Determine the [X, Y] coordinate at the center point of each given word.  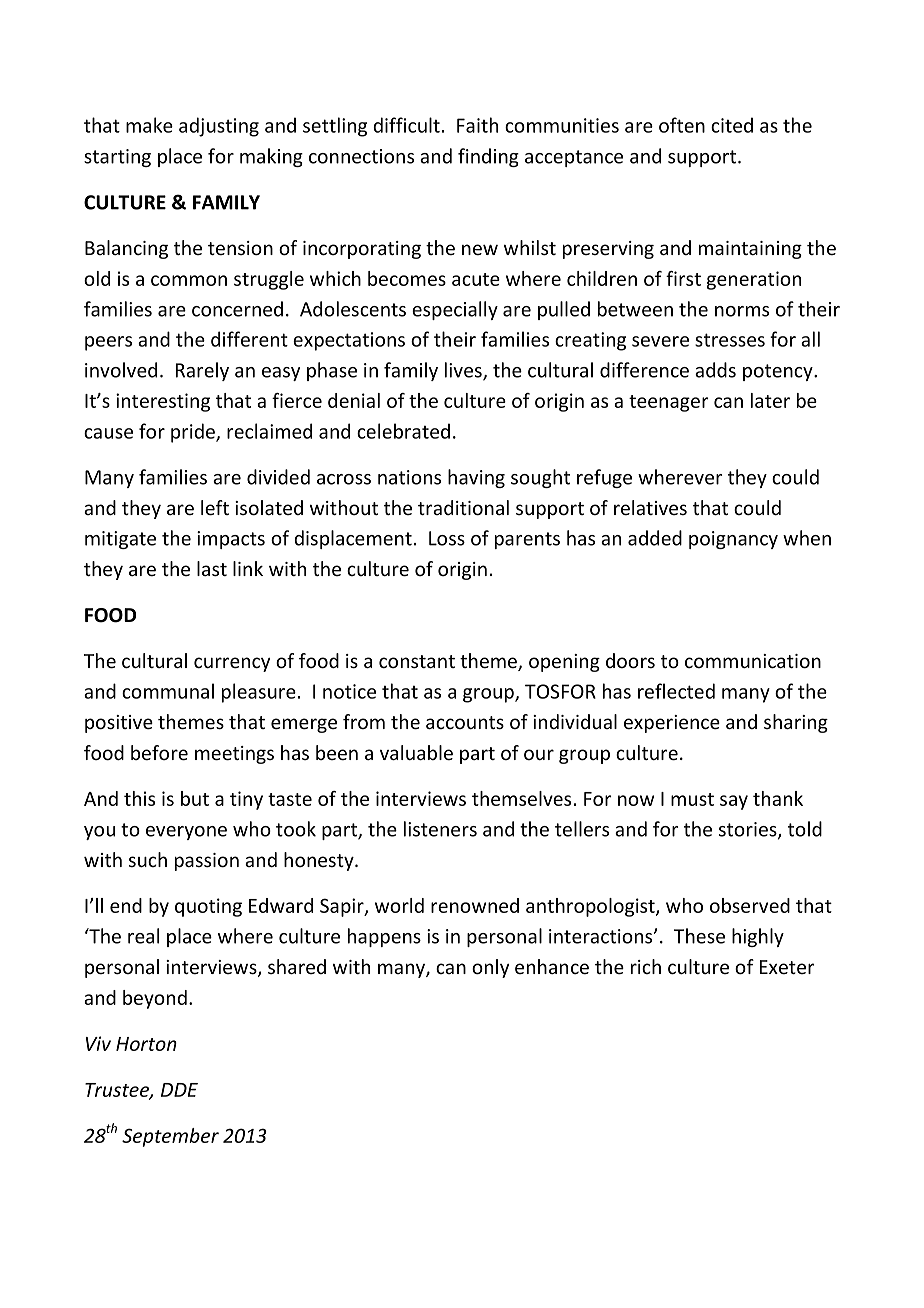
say [734, 802]
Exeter [787, 967]
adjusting [219, 127]
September [170, 1137]
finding [488, 157]
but [195, 798]
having [476, 478]
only [490, 968]
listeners [440, 829]
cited [732, 125]
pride [194, 433]
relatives [650, 507]
